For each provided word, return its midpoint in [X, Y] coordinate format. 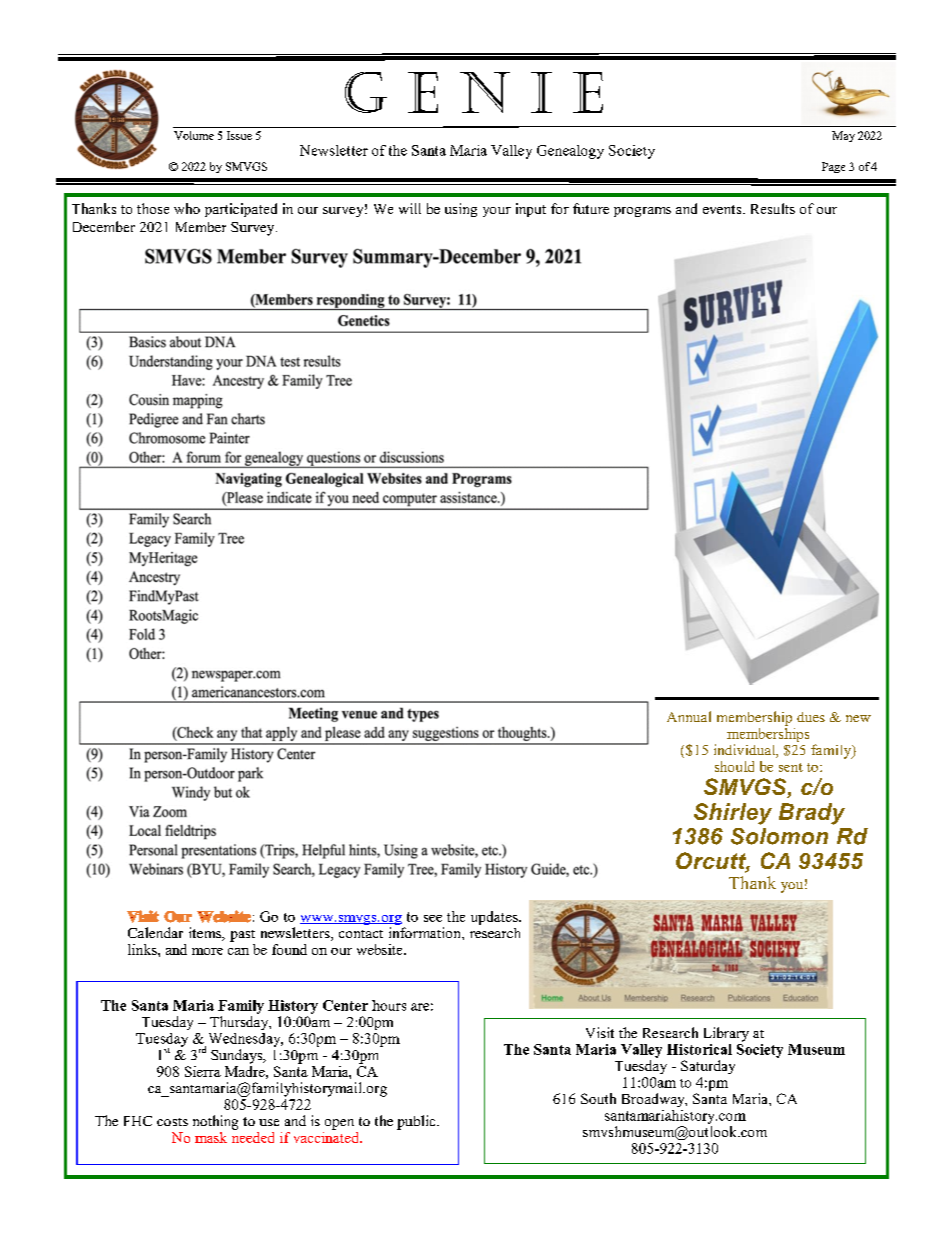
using [461, 210]
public [417, 1122]
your [497, 212]
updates [495, 918]
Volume [194, 135]
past [242, 936]
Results [773, 208]
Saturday [708, 1067]
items [206, 934]
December [104, 226]
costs [172, 1122]
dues [811, 717]
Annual [689, 716]
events [723, 209]
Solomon [779, 836]
